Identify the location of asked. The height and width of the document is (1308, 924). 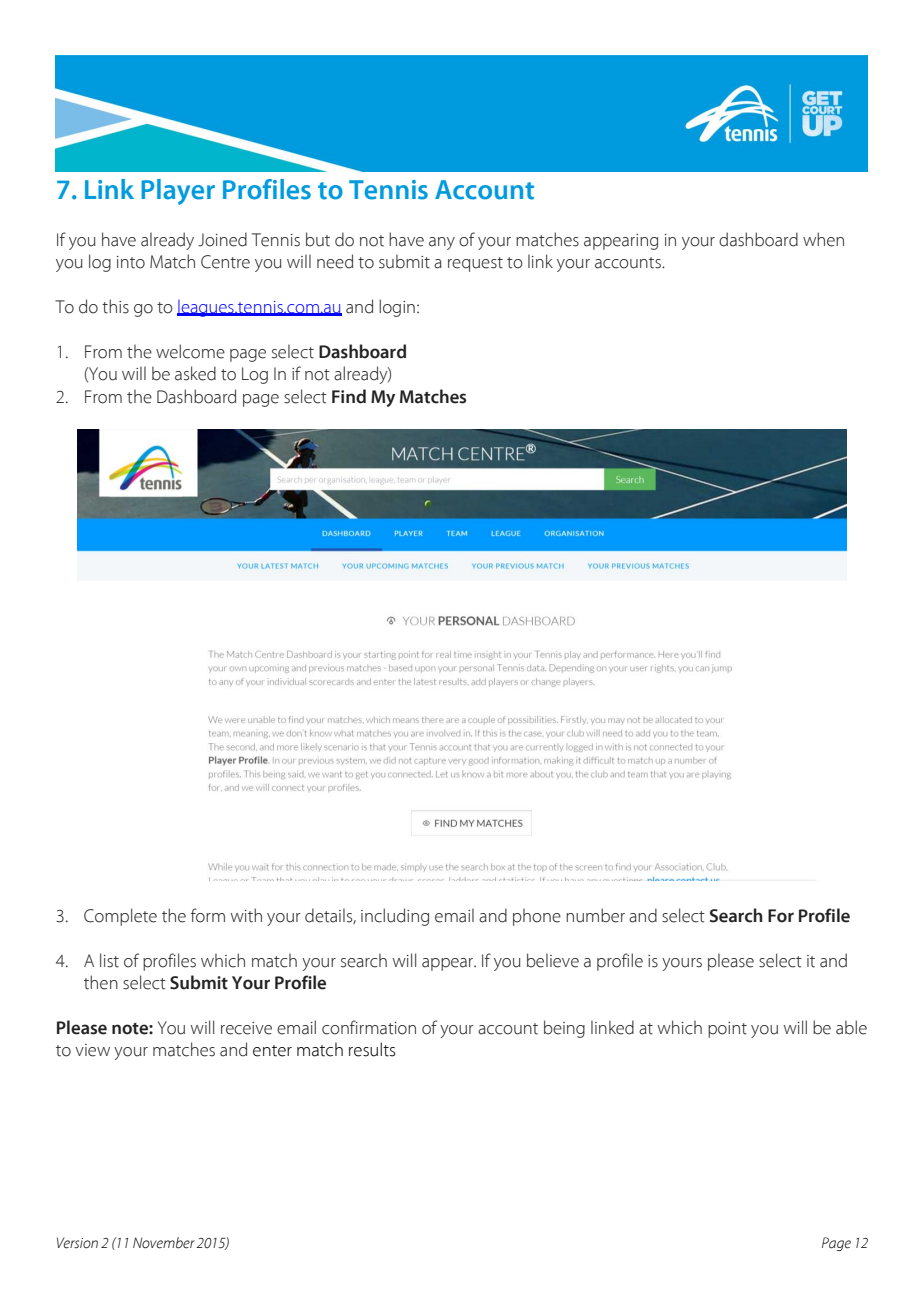
(195, 373).
